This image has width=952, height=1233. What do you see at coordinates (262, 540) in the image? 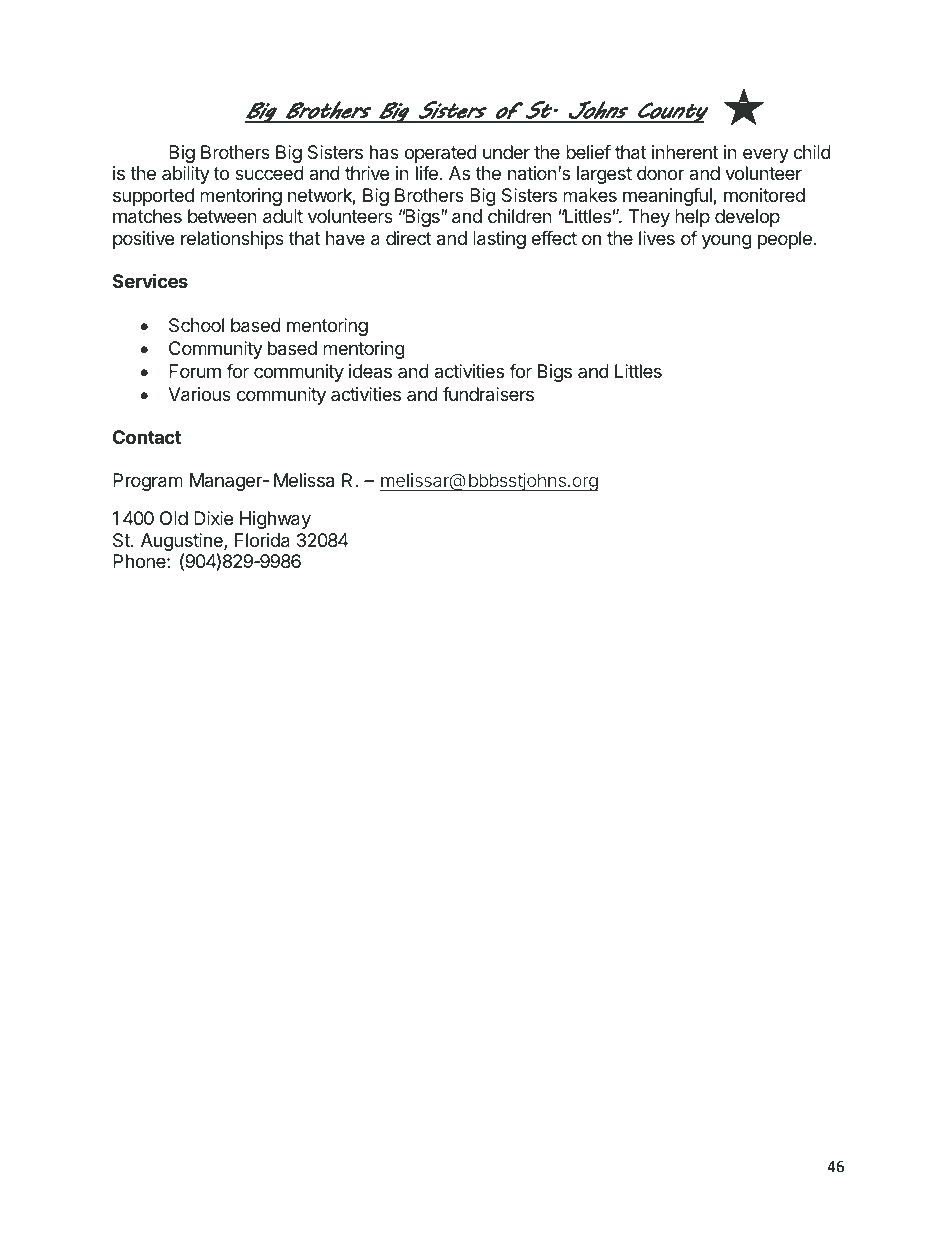
I see `Florida` at bounding box center [262, 540].
